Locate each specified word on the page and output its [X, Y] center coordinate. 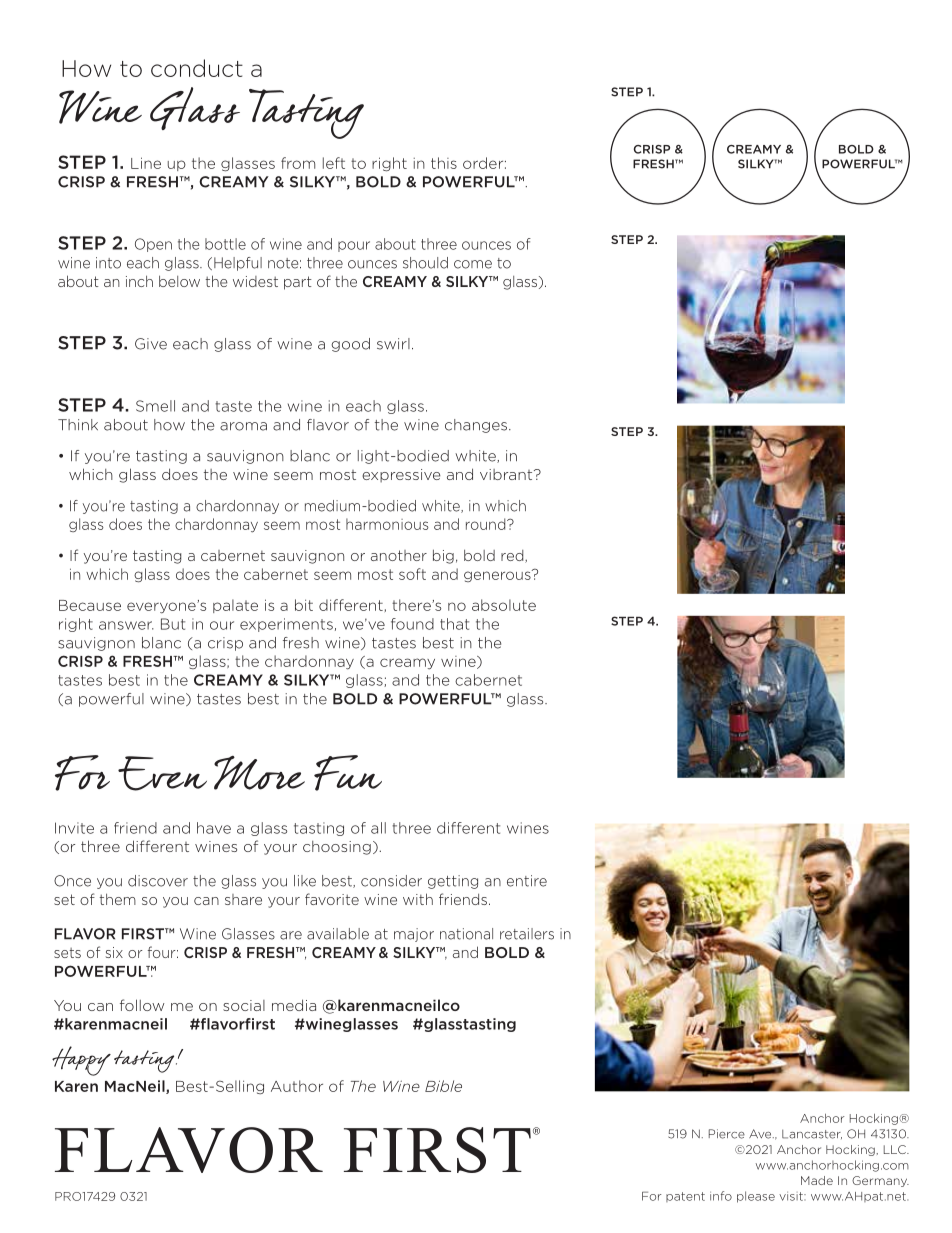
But [173, 624]
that [454, 624]
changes [477, 426]
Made [817, 1180]
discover [158, 881]
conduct [197, 68]
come [473, 264]
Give [151, 344]
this [444, 163]
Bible [443, 1086]
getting [453, 882]
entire [527, 881]
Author [297, 1086]
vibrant [507, 474]
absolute [504, 605]
